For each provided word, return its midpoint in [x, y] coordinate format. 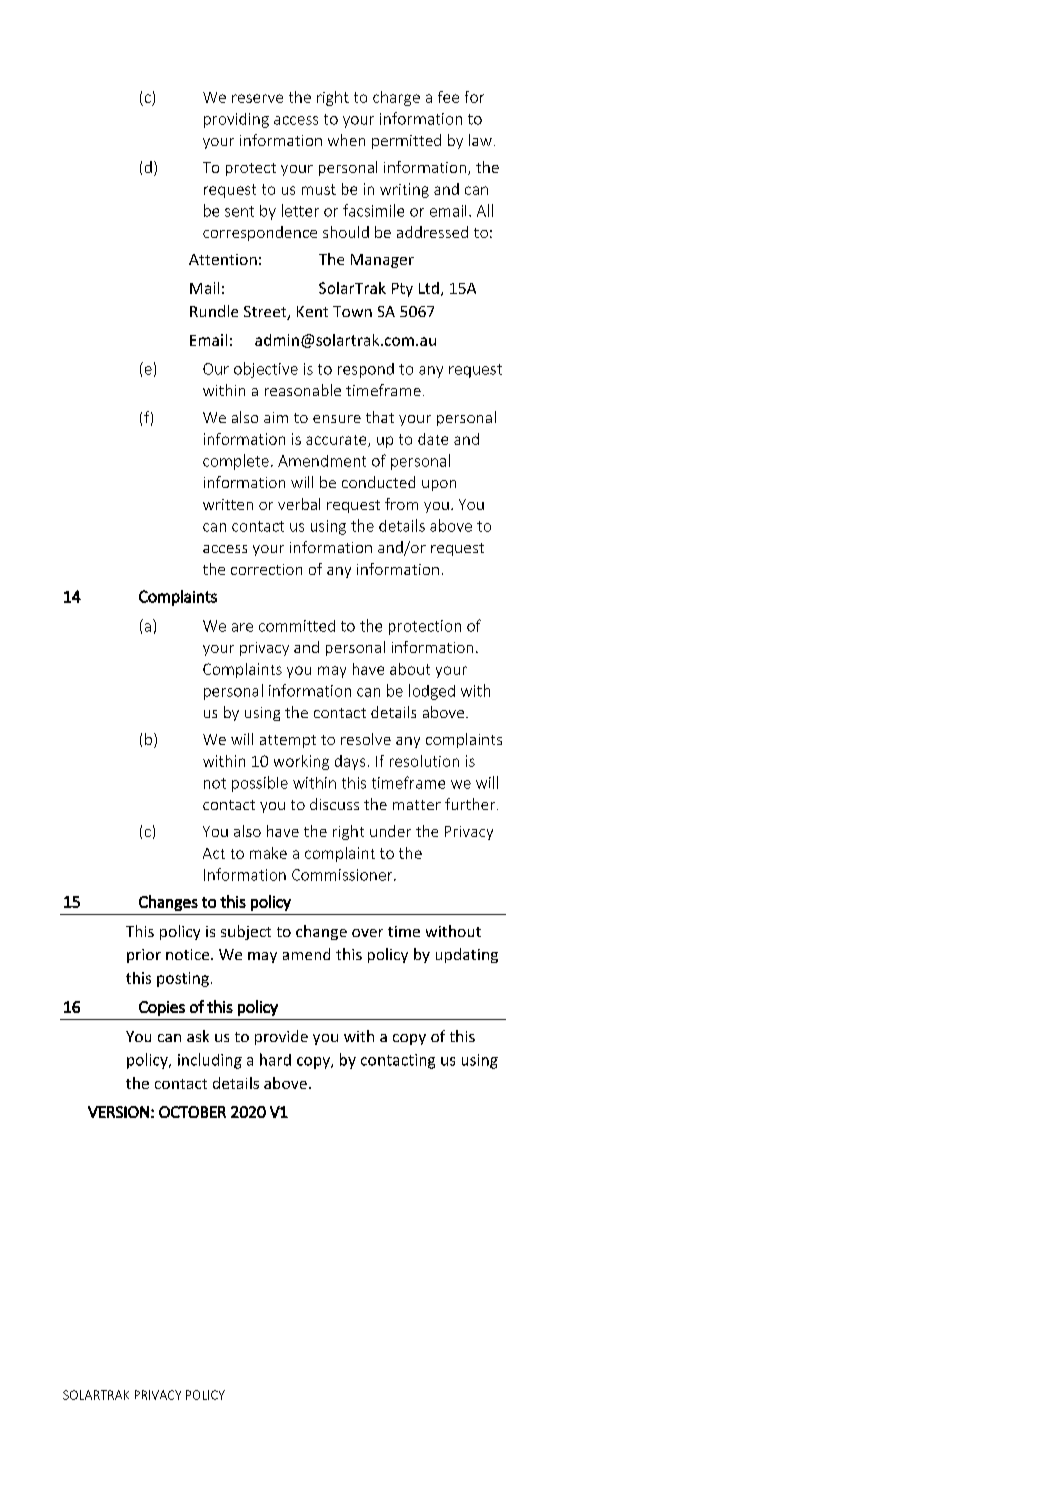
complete [236, 462]
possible [260, 784]
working [301, 762]
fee [448, 97]
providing [236, 120]
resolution [424, 761]
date [433, 439]
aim [276, 417]
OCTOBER [192, 1112]
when [346, 140]
